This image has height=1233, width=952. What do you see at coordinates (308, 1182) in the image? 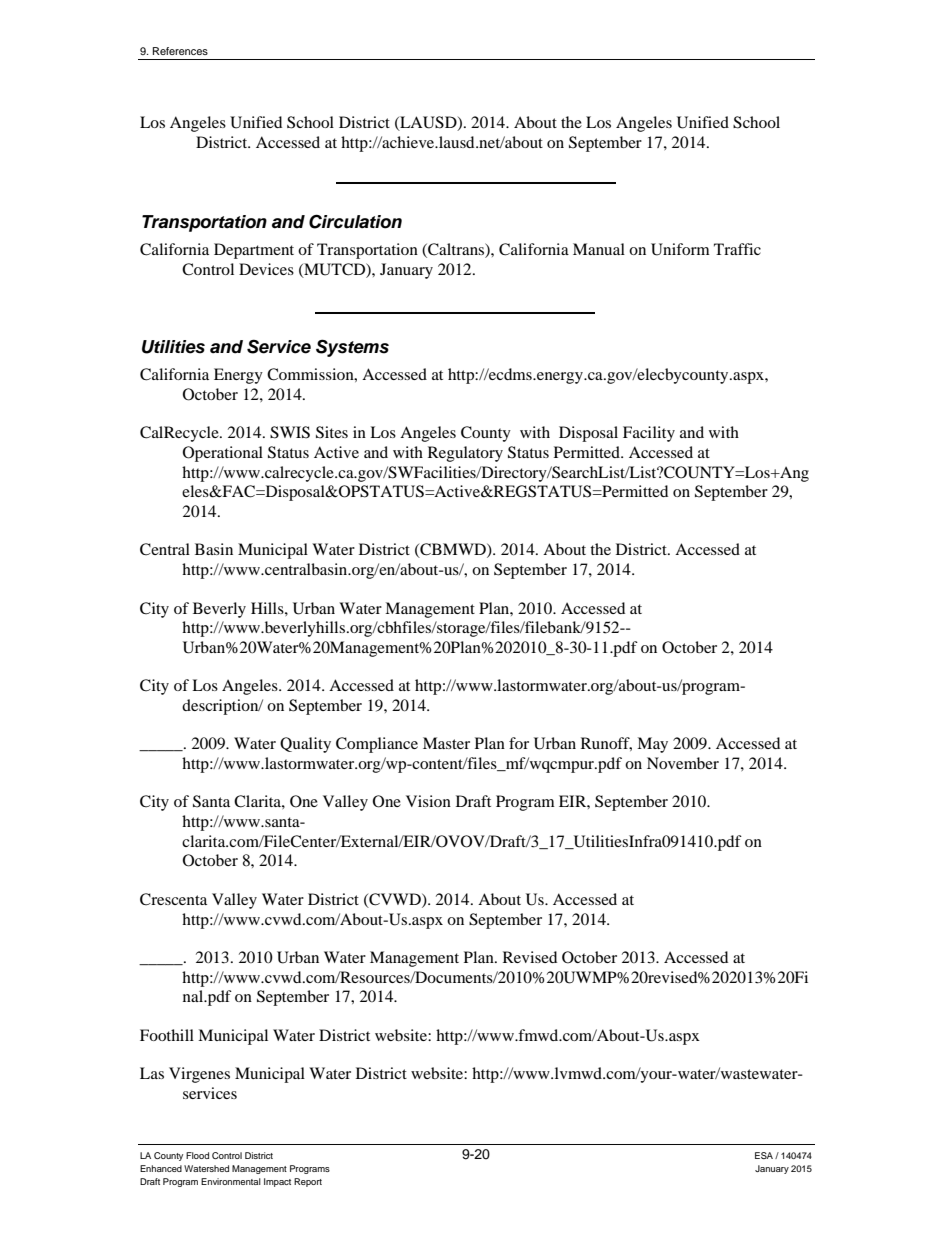
I see `Report` at bounding box center [308, 1182].
